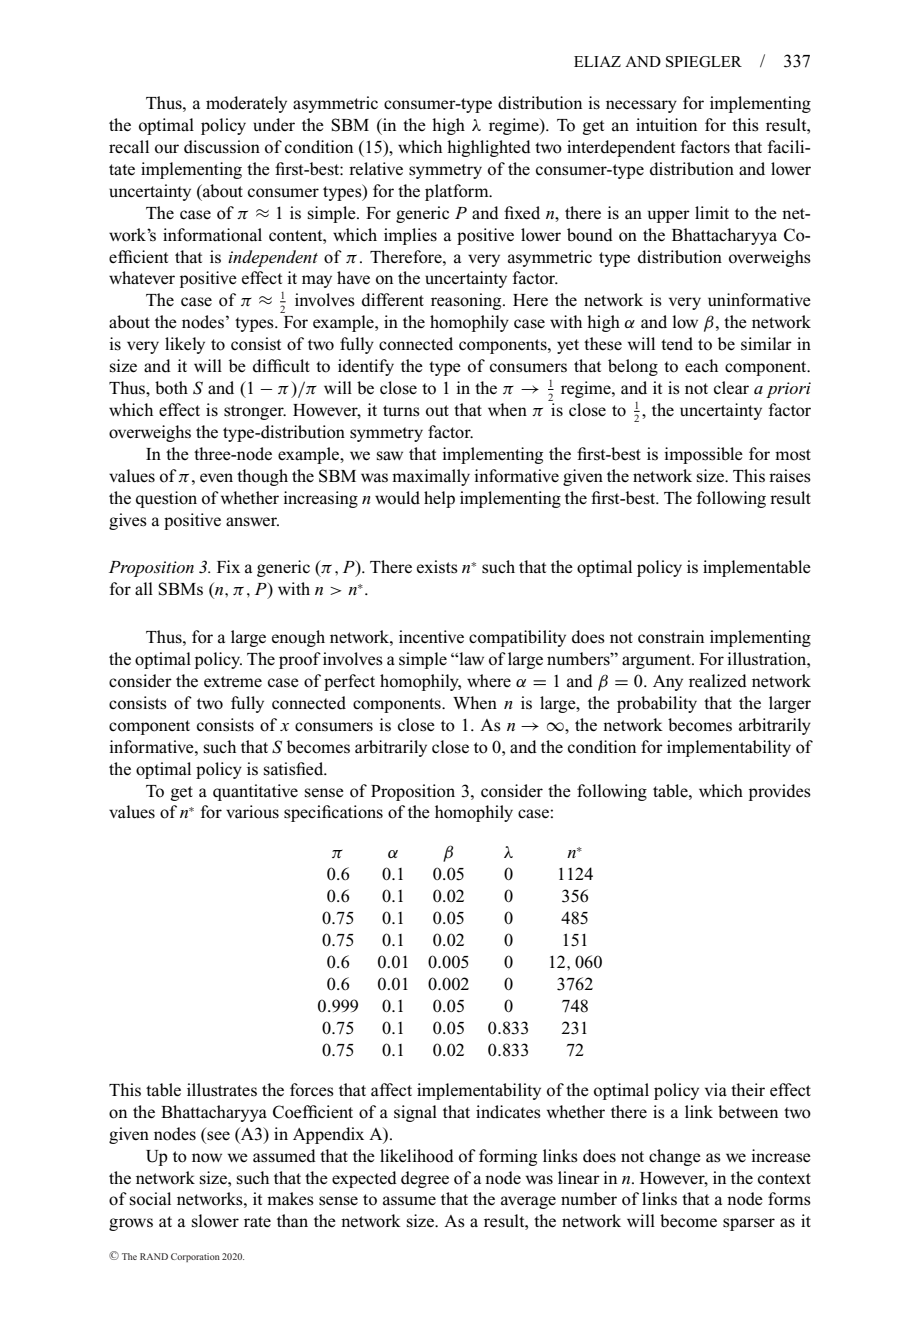  I want to click on degree, so click(425, 1179).
